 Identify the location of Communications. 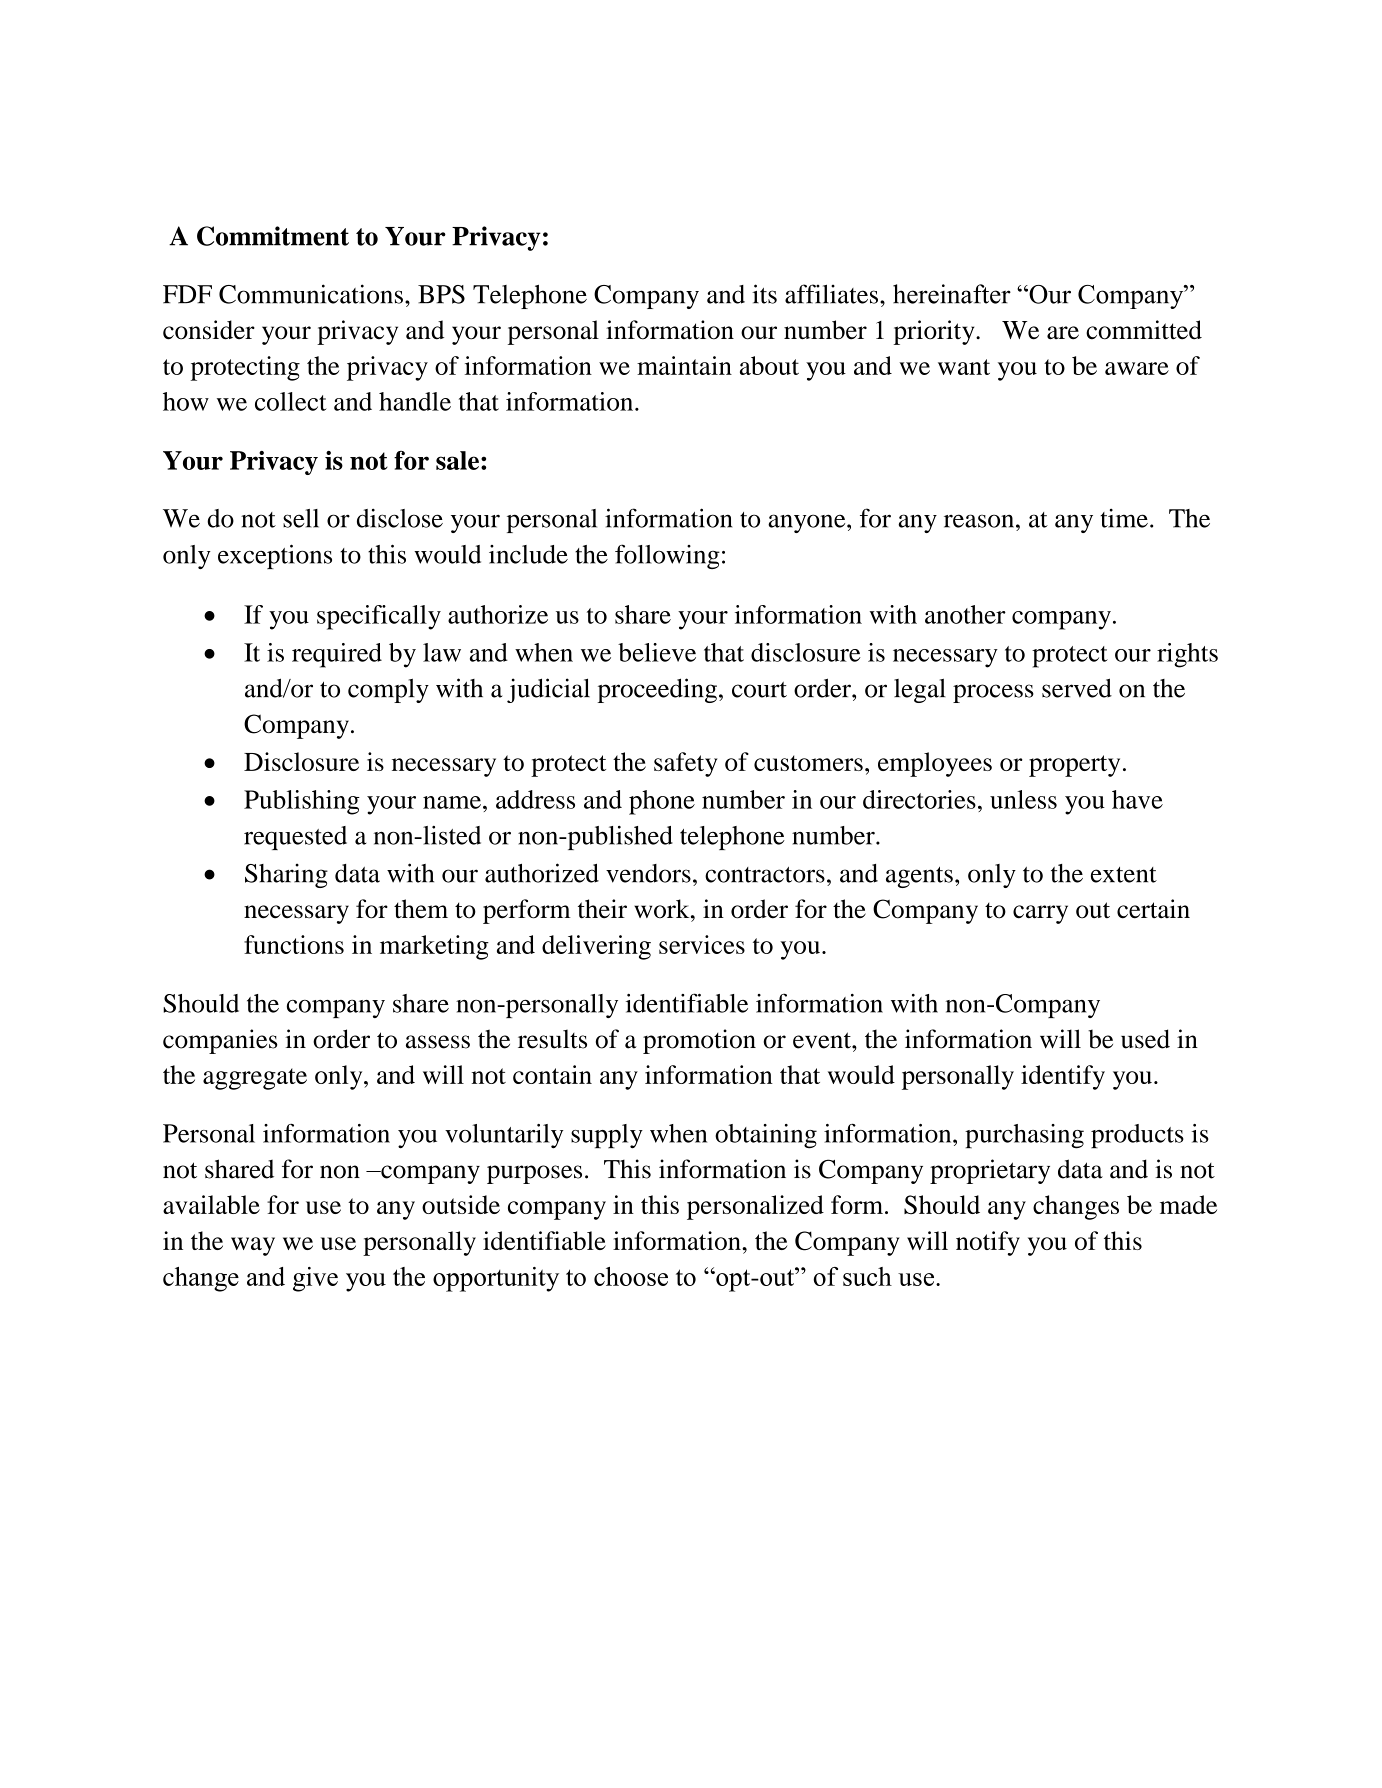
(311, 294).
